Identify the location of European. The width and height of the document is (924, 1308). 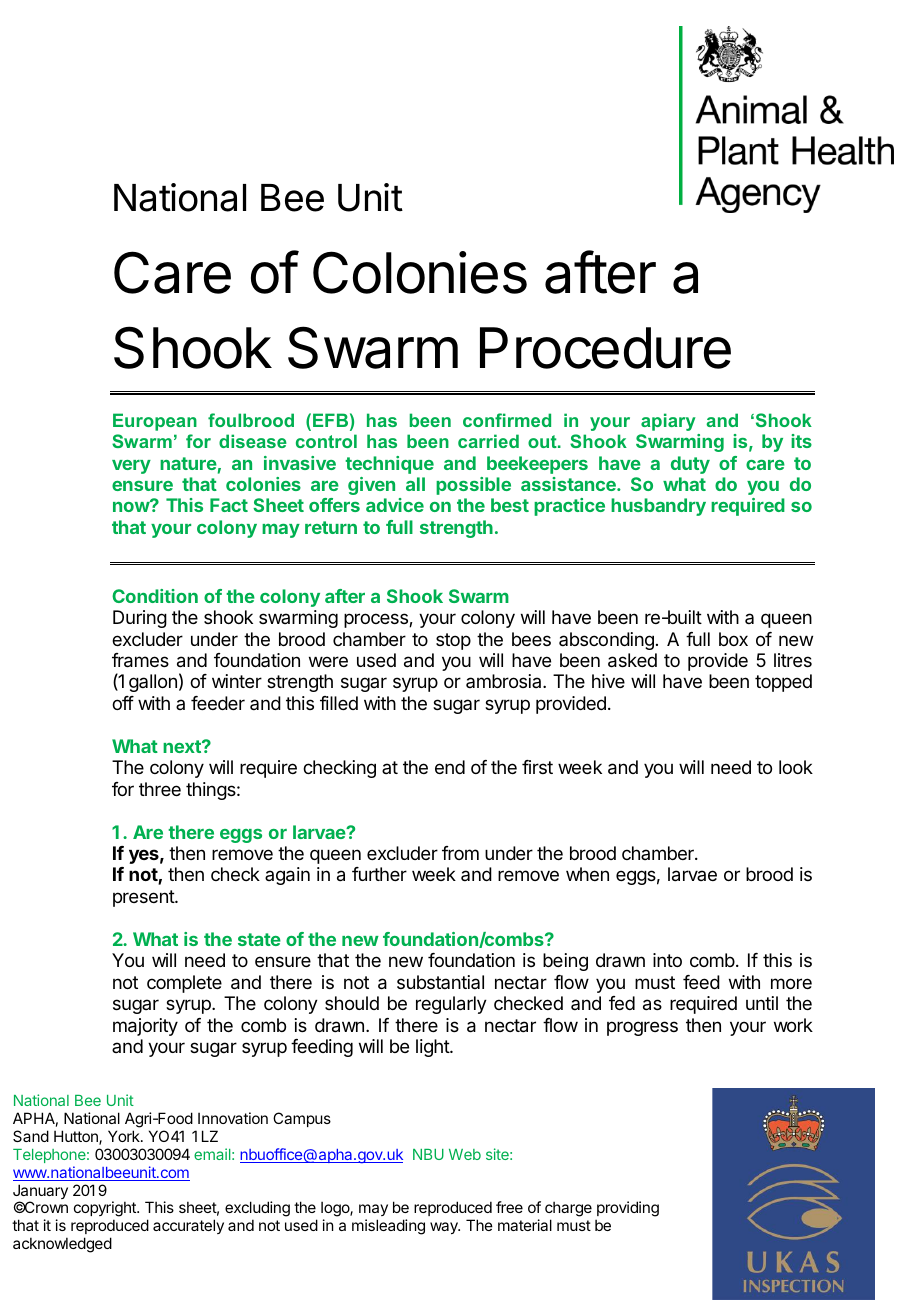
(155, 422).
